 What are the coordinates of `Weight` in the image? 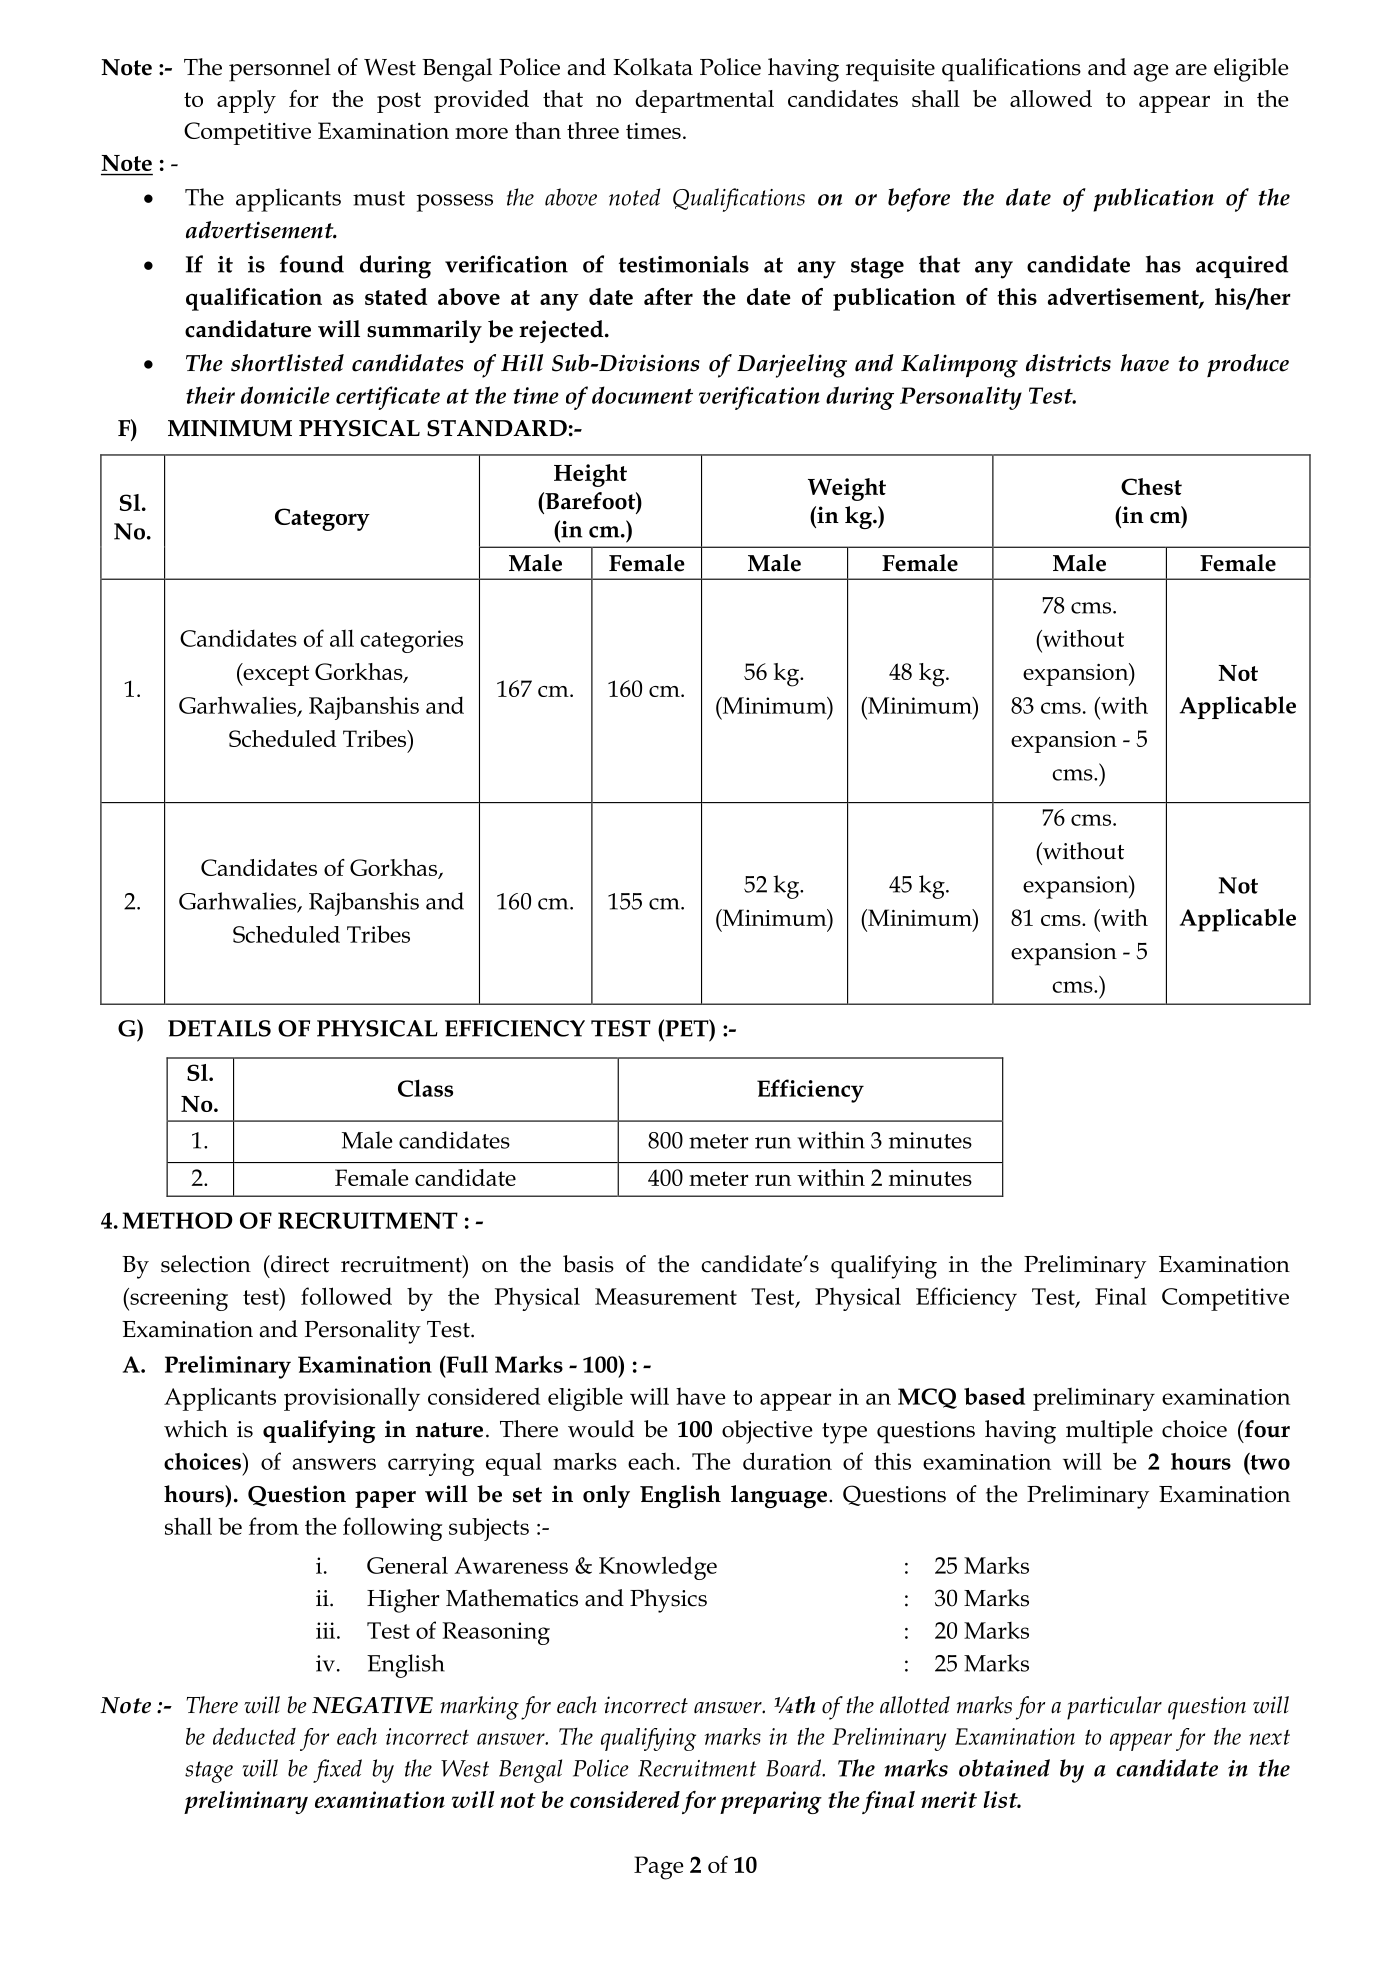 It's located at (847, 489).
